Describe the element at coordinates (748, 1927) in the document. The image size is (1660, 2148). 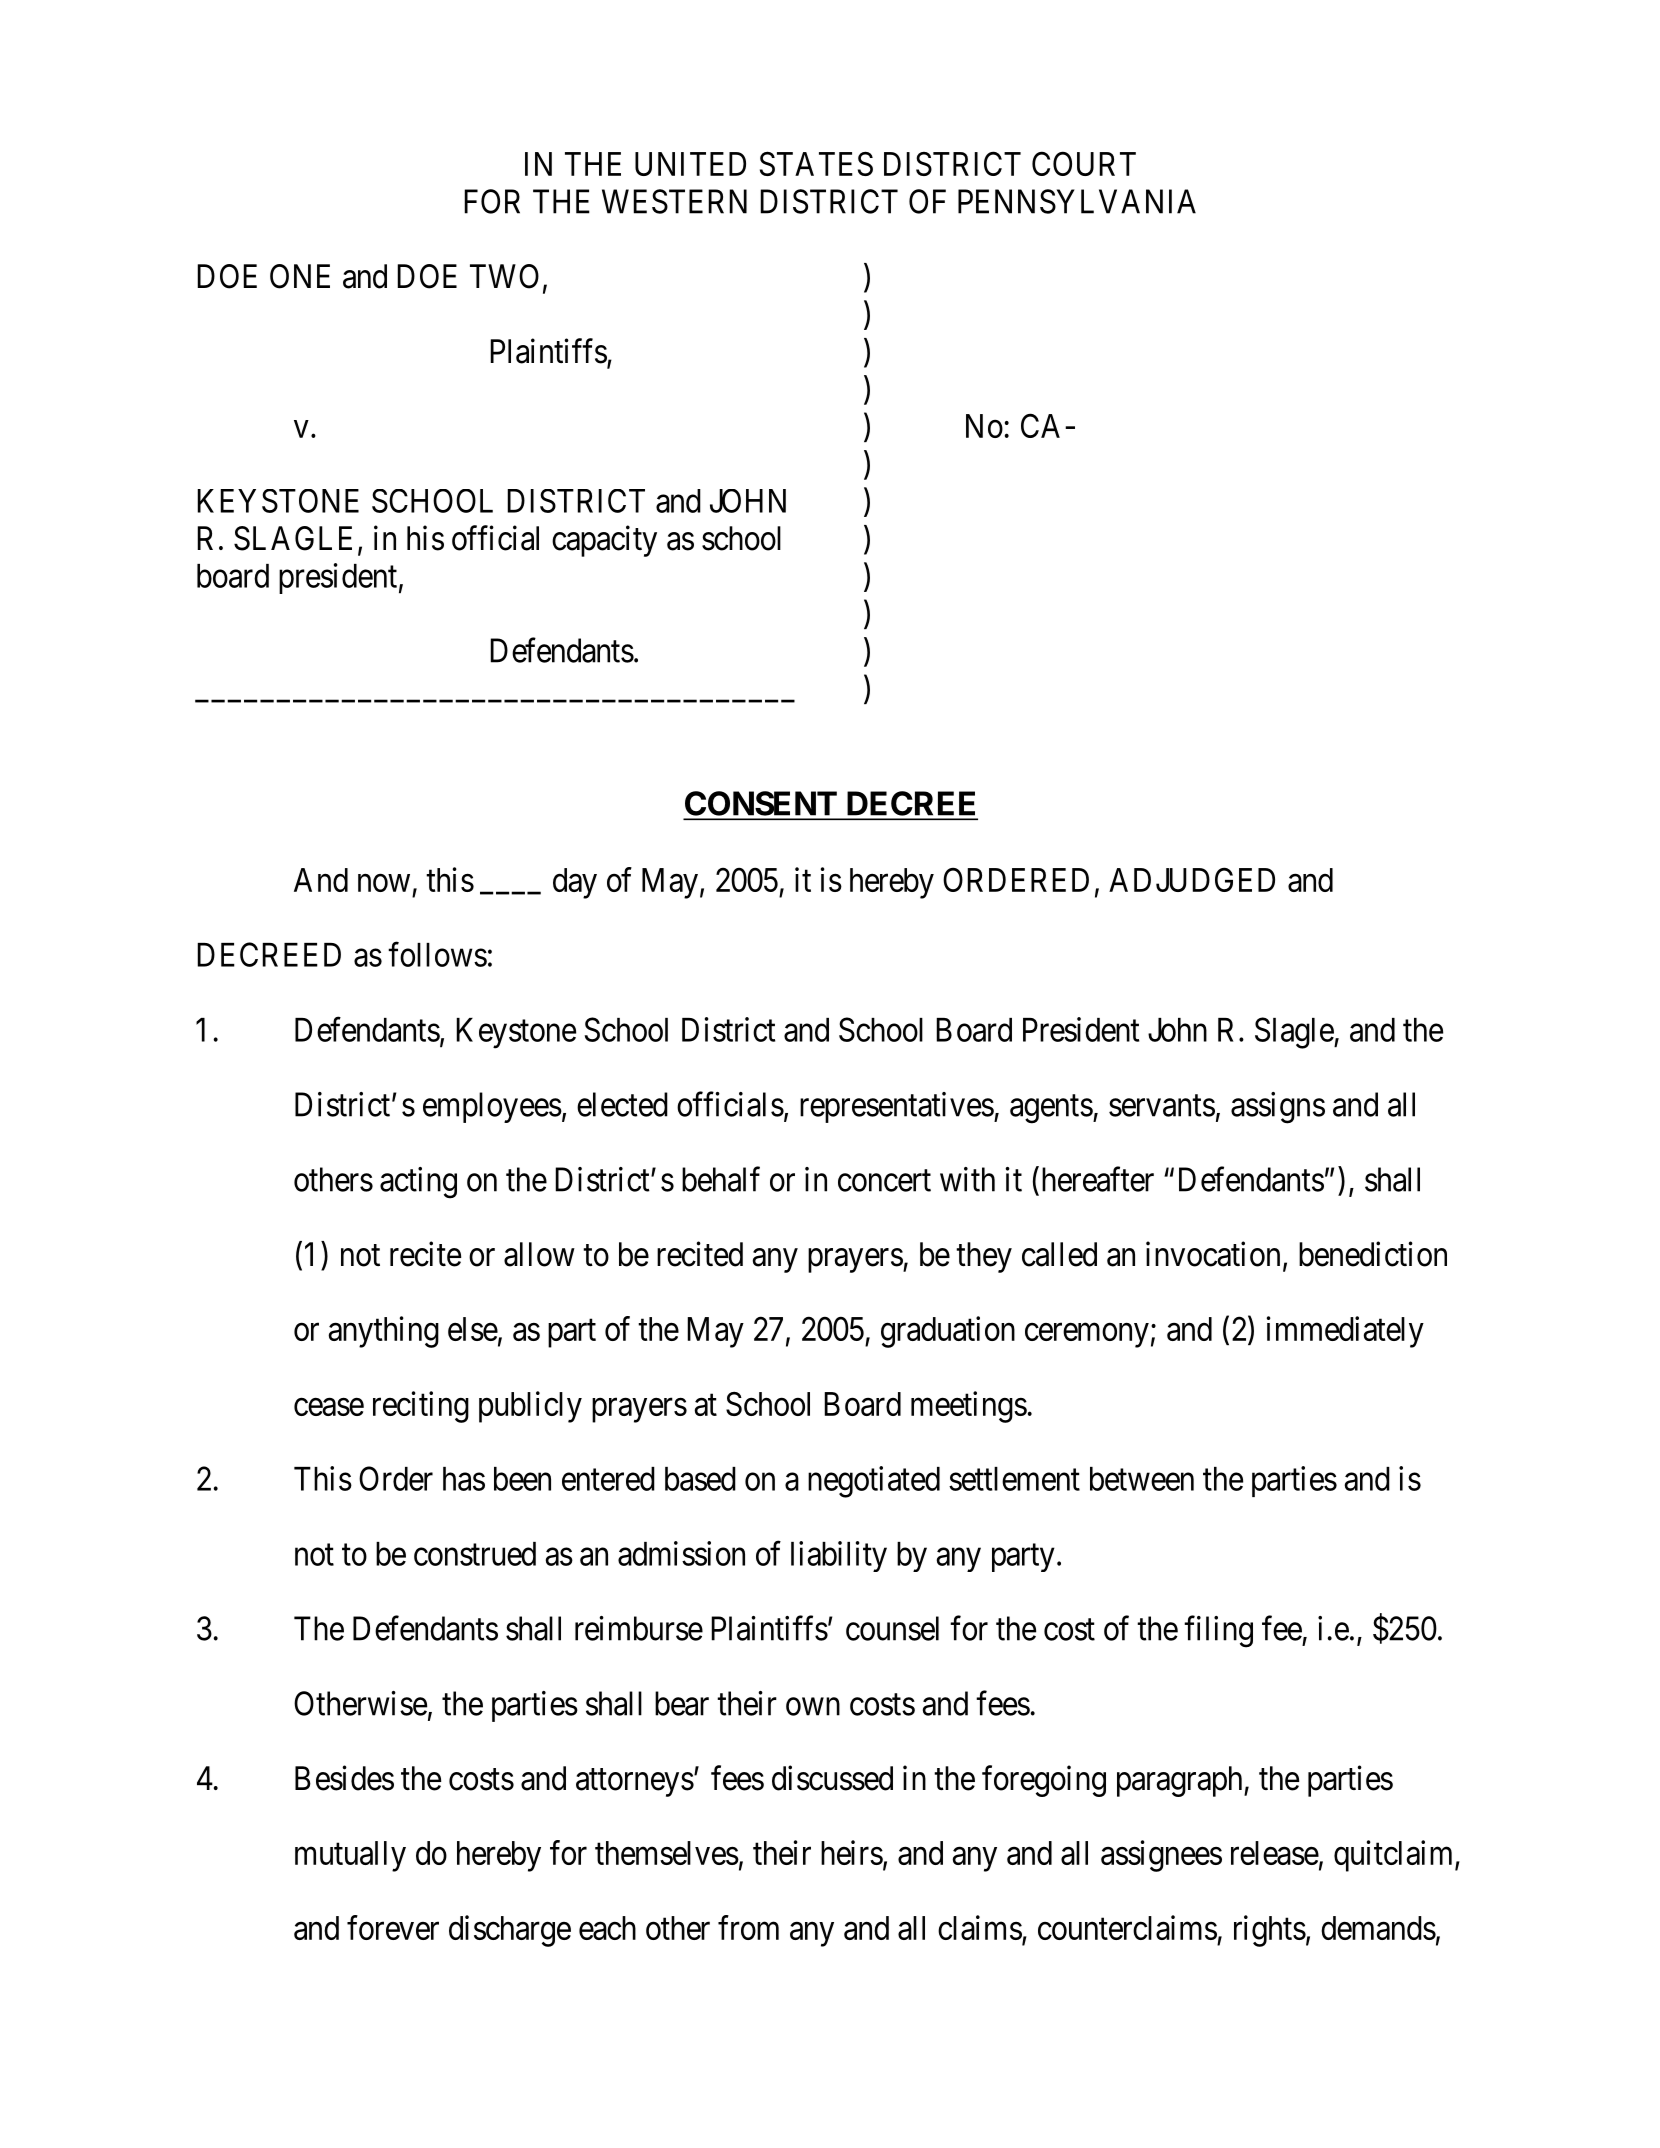
I see `from` at that location.
